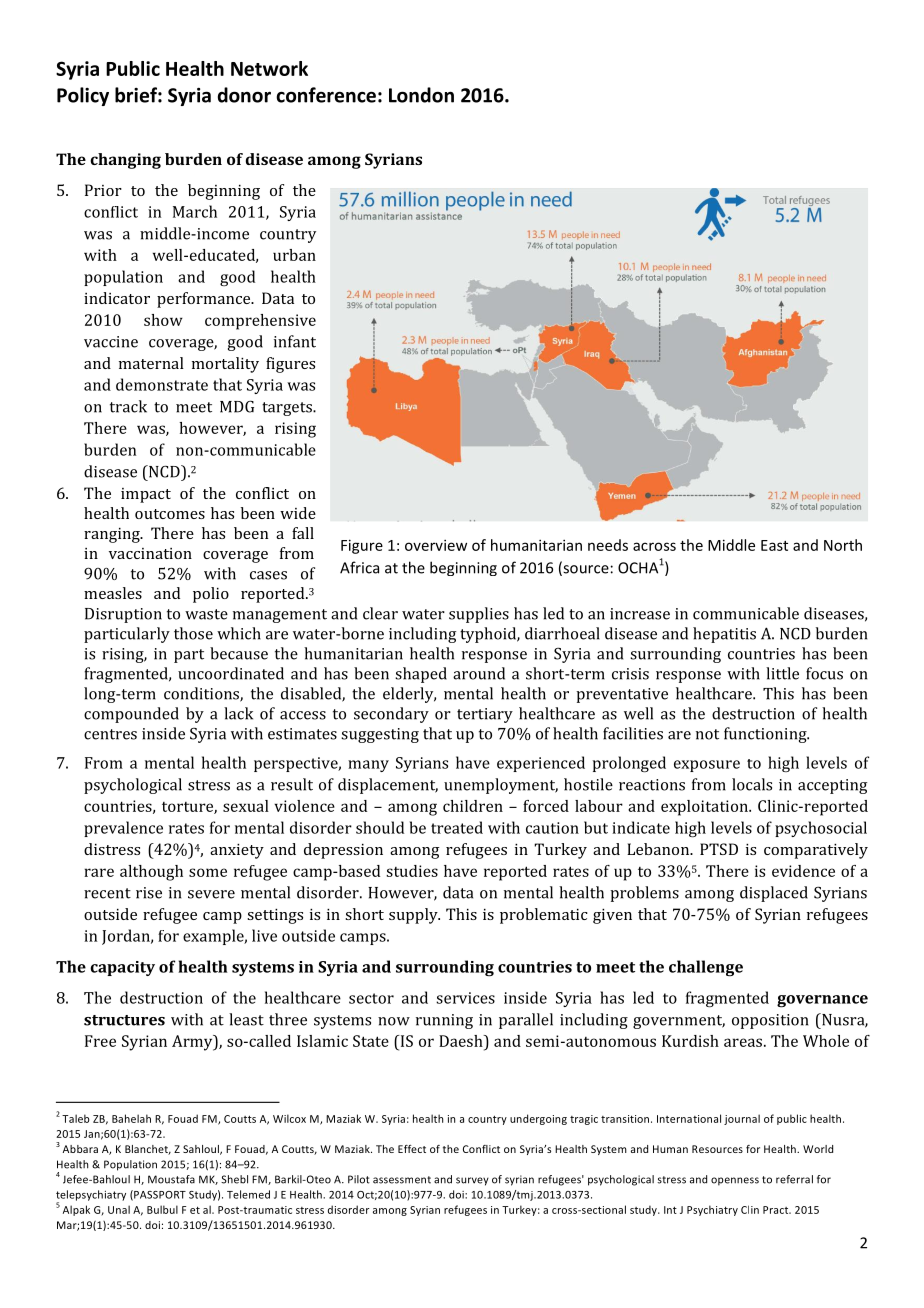 The image size is (924, 1308). Describe the element at coordinates (162, 384) in the screenshot. I see `demonstrate` at that location.
